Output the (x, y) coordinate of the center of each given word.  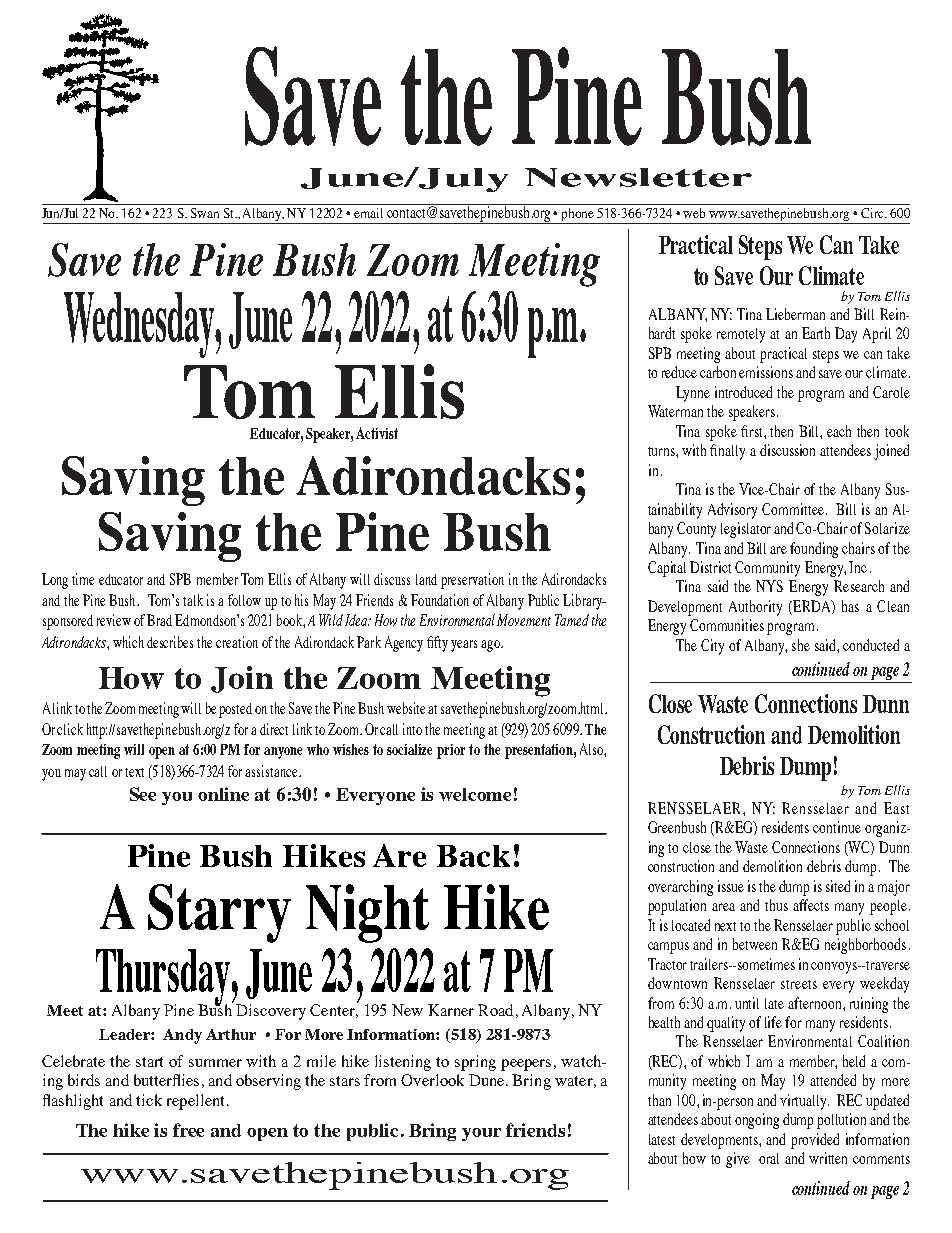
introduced (743, 392)
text (134, 772)
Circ (873, 213)
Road (495, 1010)
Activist (377, 433)
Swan (205, 213)
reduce (679, 372)
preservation (472, 581)
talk (193, 600)
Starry (219, 913)
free (188, 1130)
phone (578, 216)
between (755, 944)
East (896, 808)
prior (451, 751)
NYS (769, 586)
